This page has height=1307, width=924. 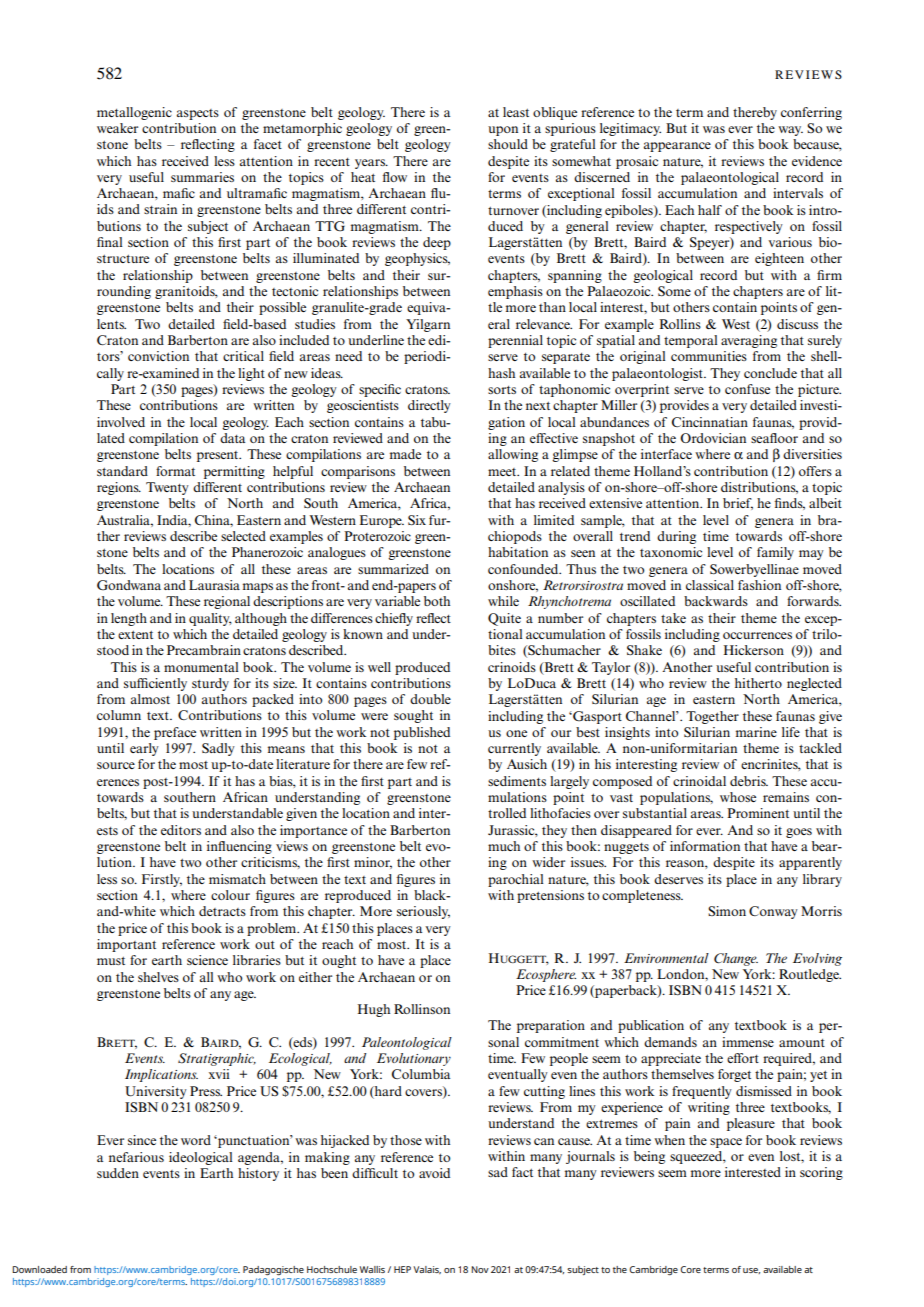 I want to click on flow, so click(x=394, y=177).
